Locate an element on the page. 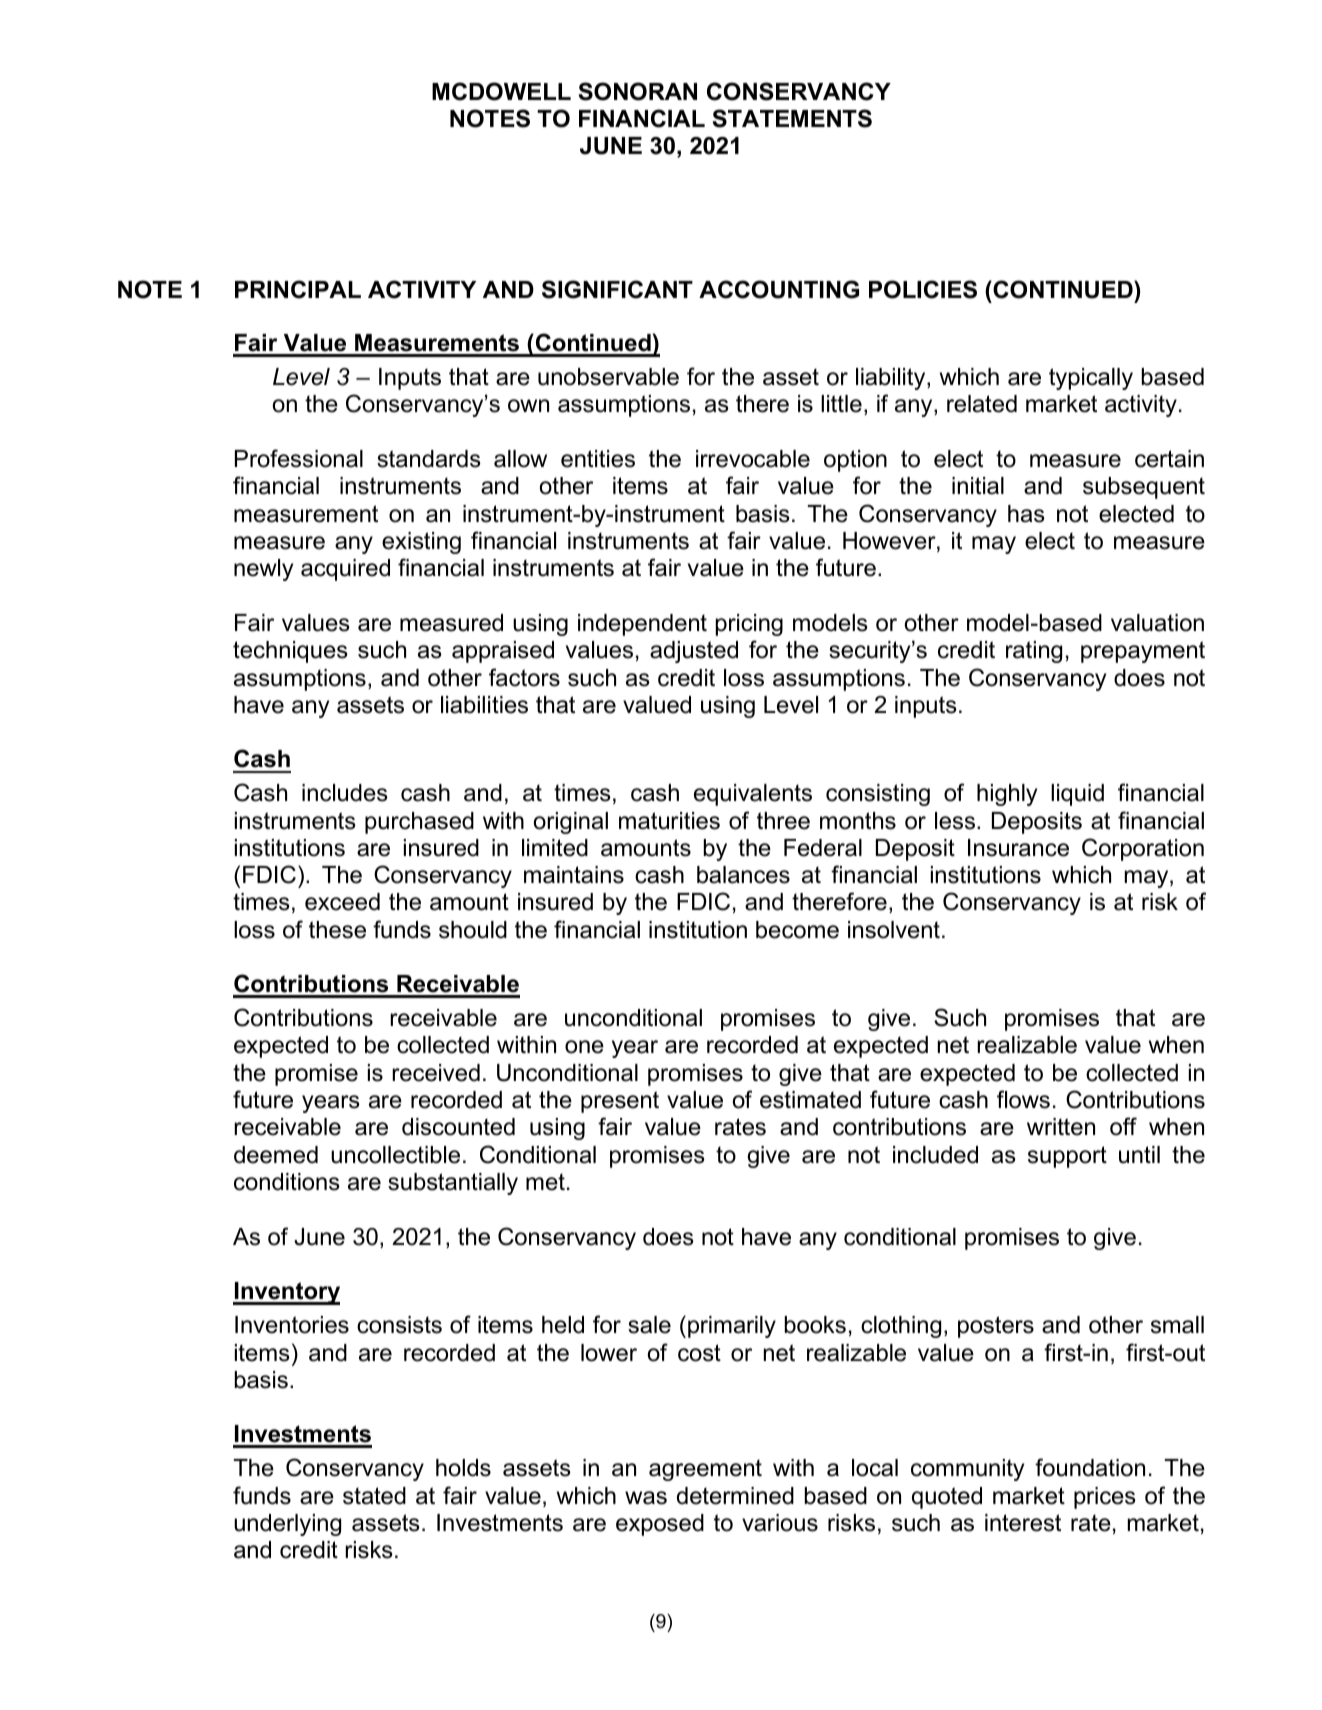 This image has height=1710, width=1322. support is located at coordinates (1067, 1157).
